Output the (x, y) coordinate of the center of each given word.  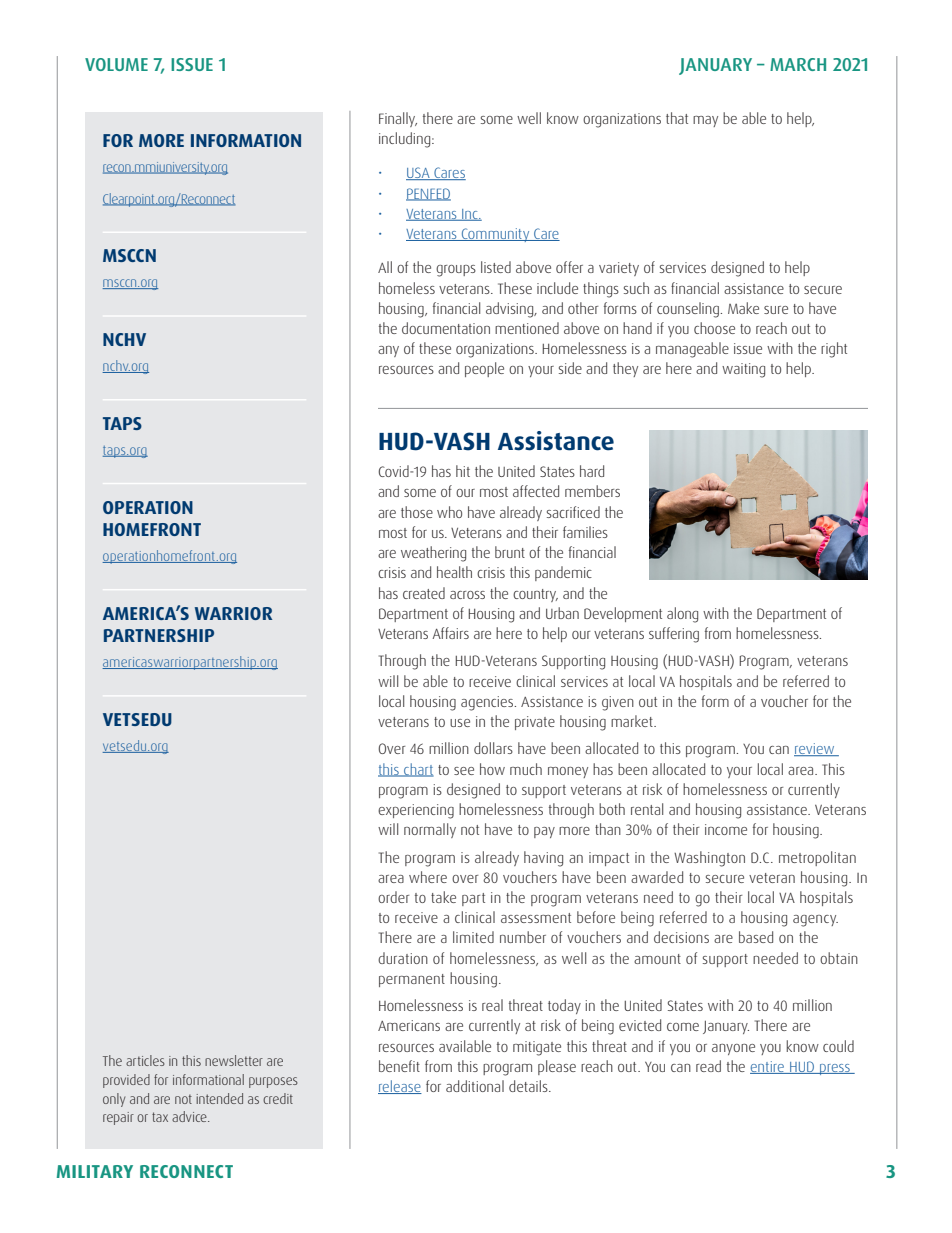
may (705, 121)
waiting (743, 370)
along (682, 615)
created (424, 593)
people (484, 369)
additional (475, 1086)
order (393, 897)
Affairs (450, 633)
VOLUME (116, 64)
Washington (709, 859)
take (443, 897)
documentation (446, 328)
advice (190, 1116)
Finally (398, 119)
